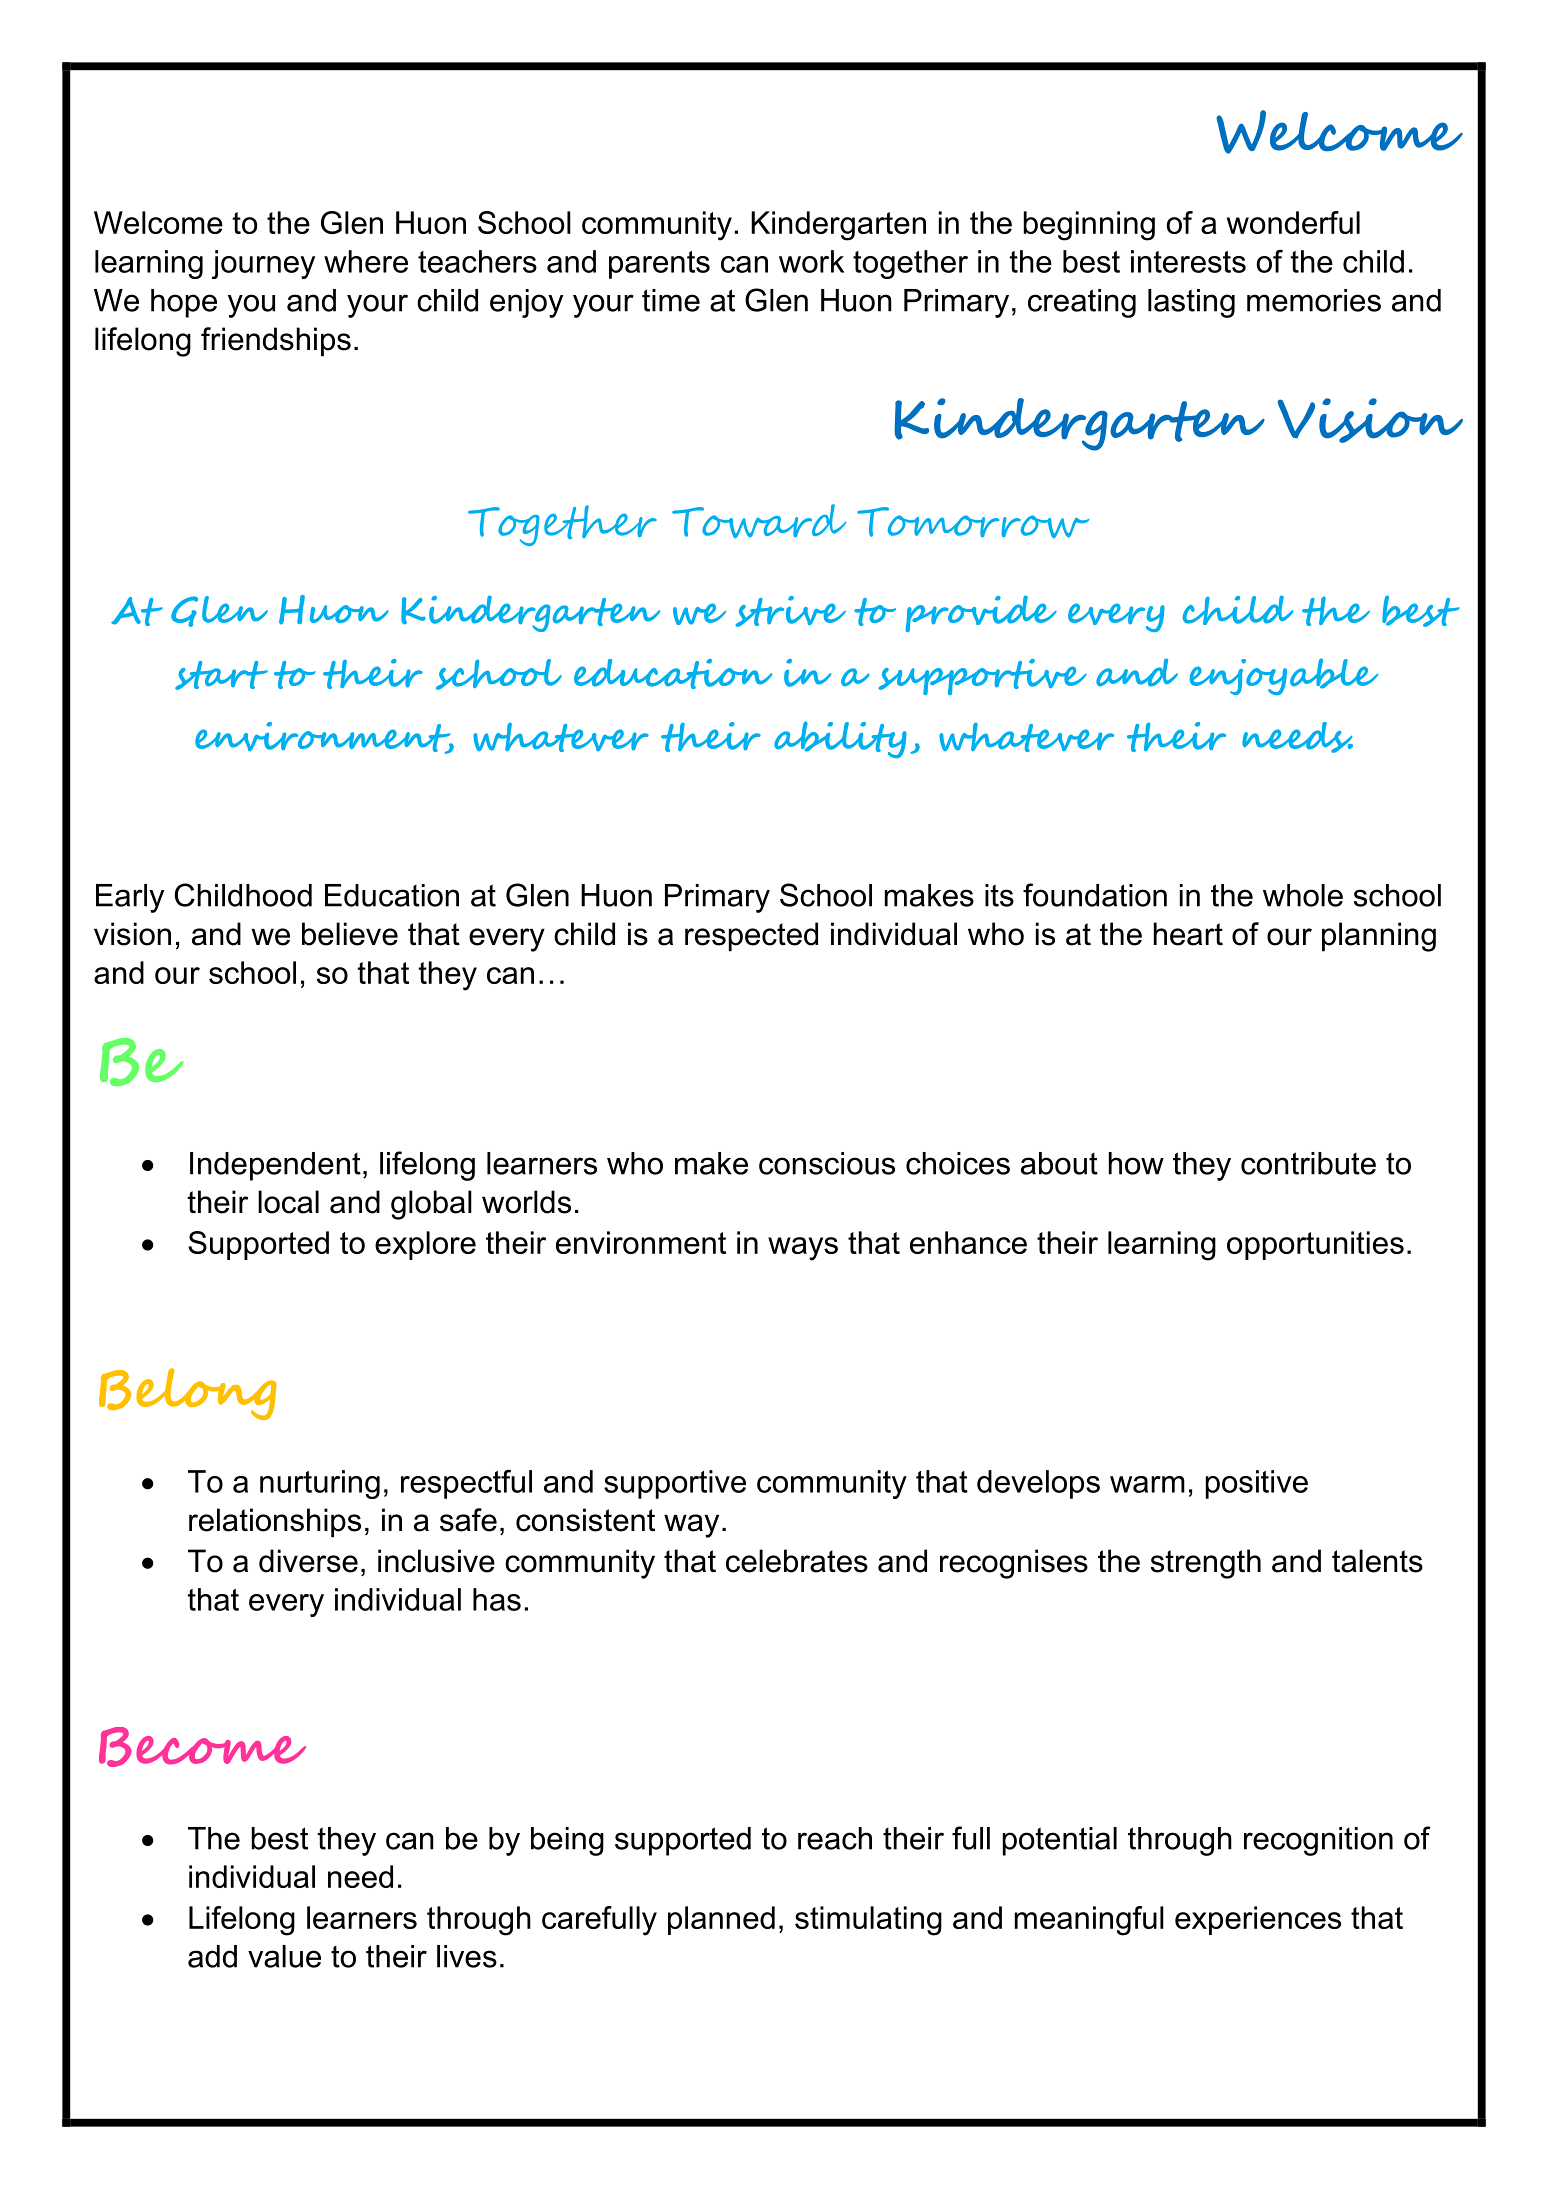 The width and height of the screenshot is (1548, 2189). I want to click on believe, so click(350, 934).
